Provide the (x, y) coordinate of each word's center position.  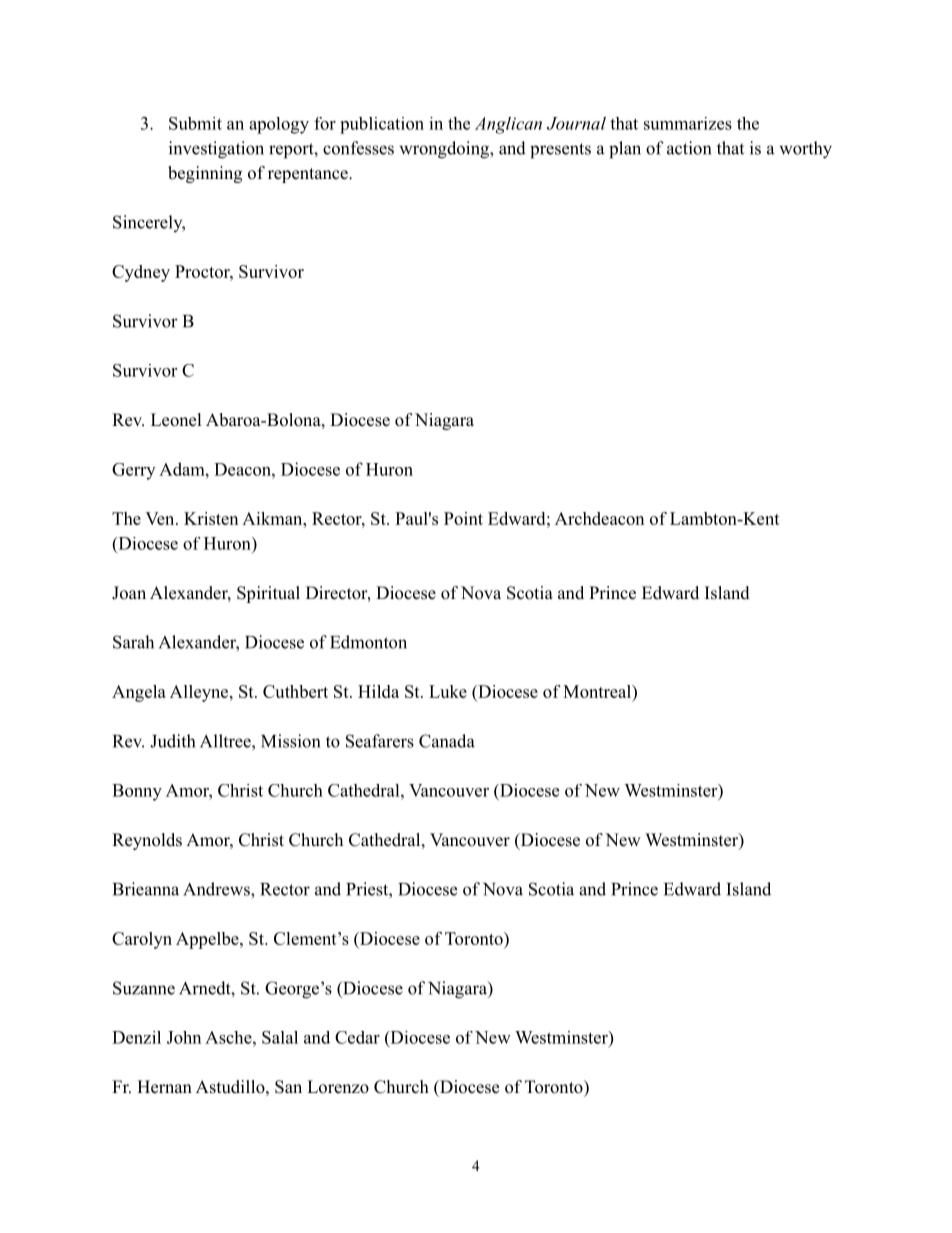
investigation (216, 150)
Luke (448, 691)
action (689, 148)
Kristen (211, 518)
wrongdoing (445, 150)
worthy (805, 150)
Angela (139, 693)
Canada (447, 741)
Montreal (598, 691)
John (184, 1037)
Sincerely (149, 223)
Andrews (217, 889)
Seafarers (380, 741)
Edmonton (368, 642)
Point (463, 518)
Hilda (378, 691)
